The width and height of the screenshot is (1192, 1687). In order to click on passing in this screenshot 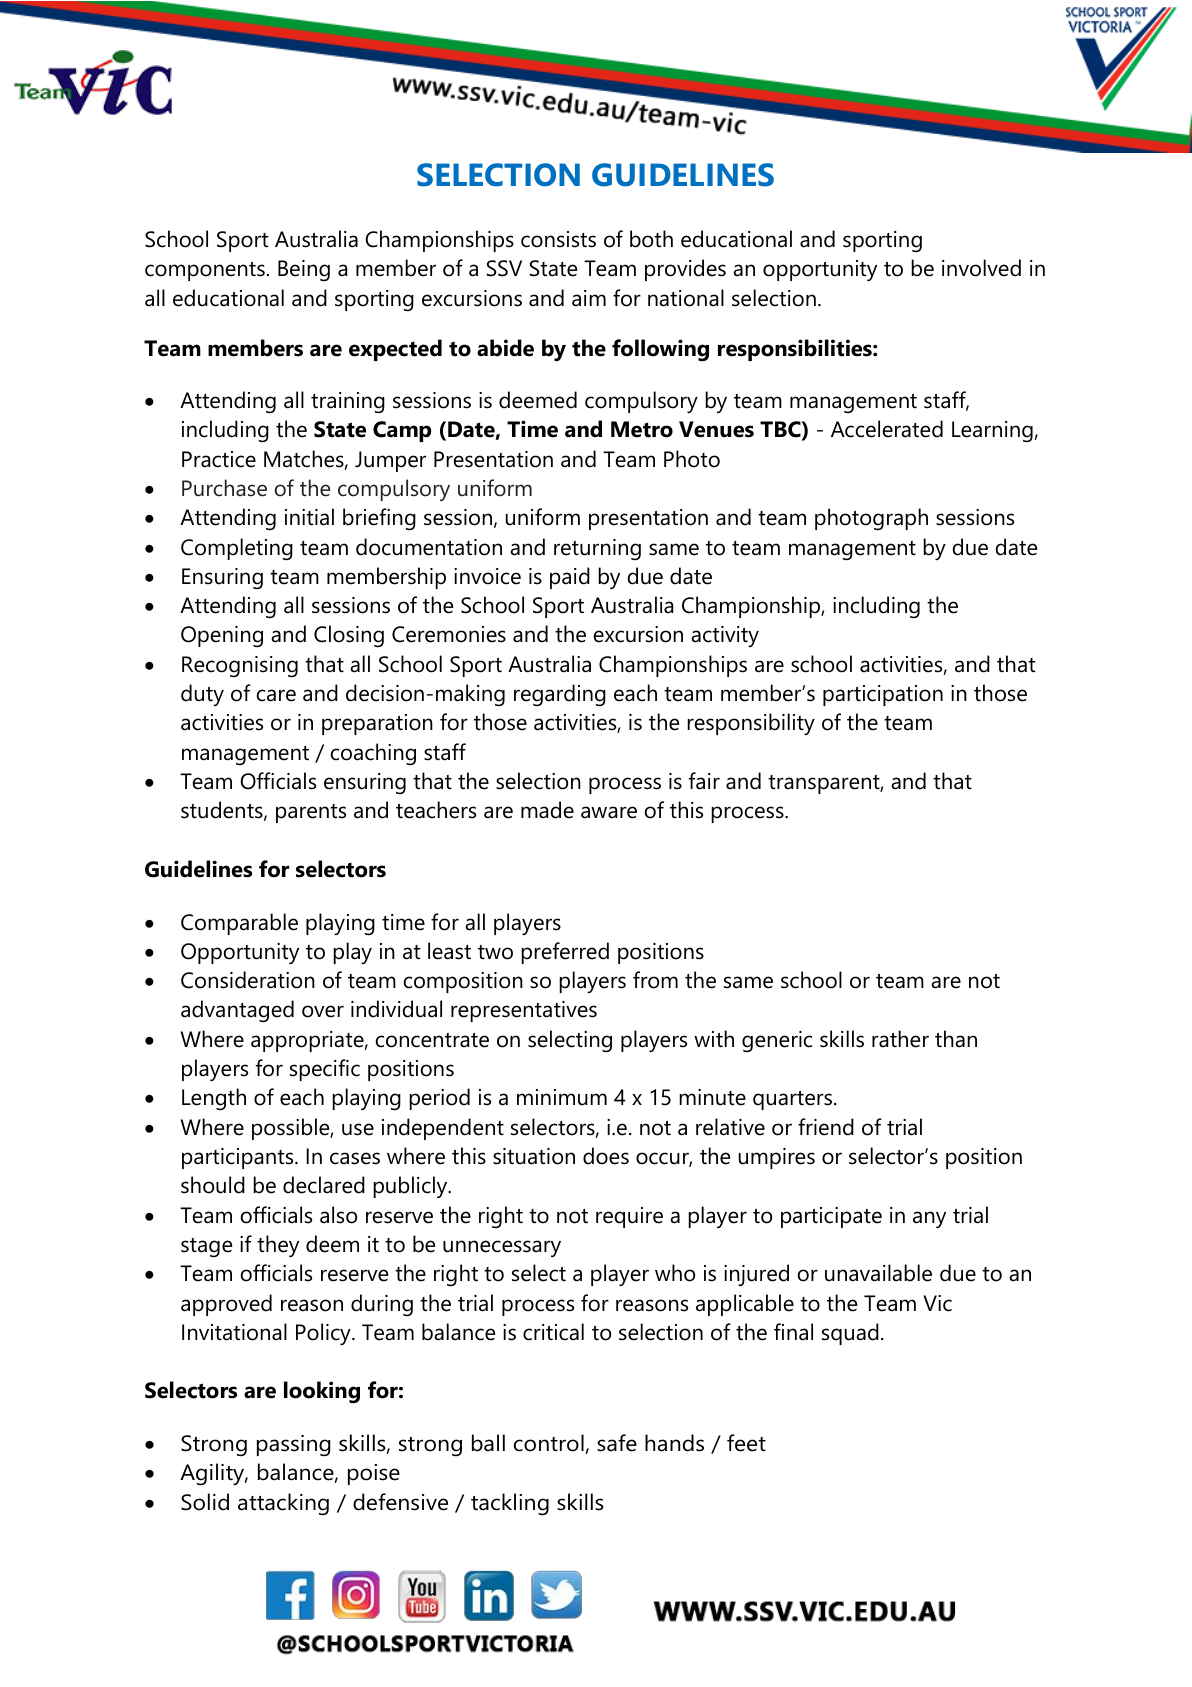, I will do `click(293, 1445)`.
